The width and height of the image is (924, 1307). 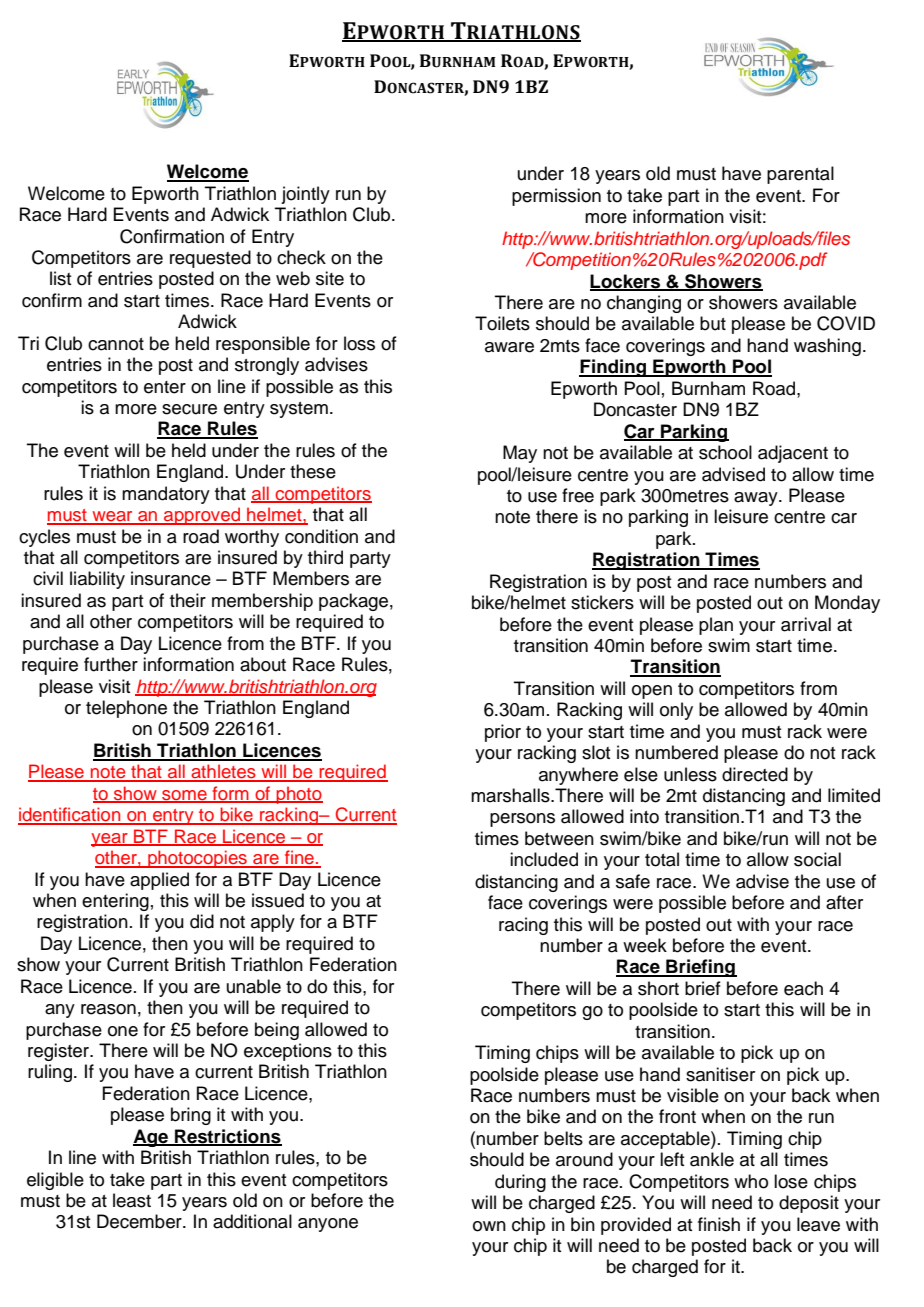 I want to click on condition, so click(x=321, y=536).
